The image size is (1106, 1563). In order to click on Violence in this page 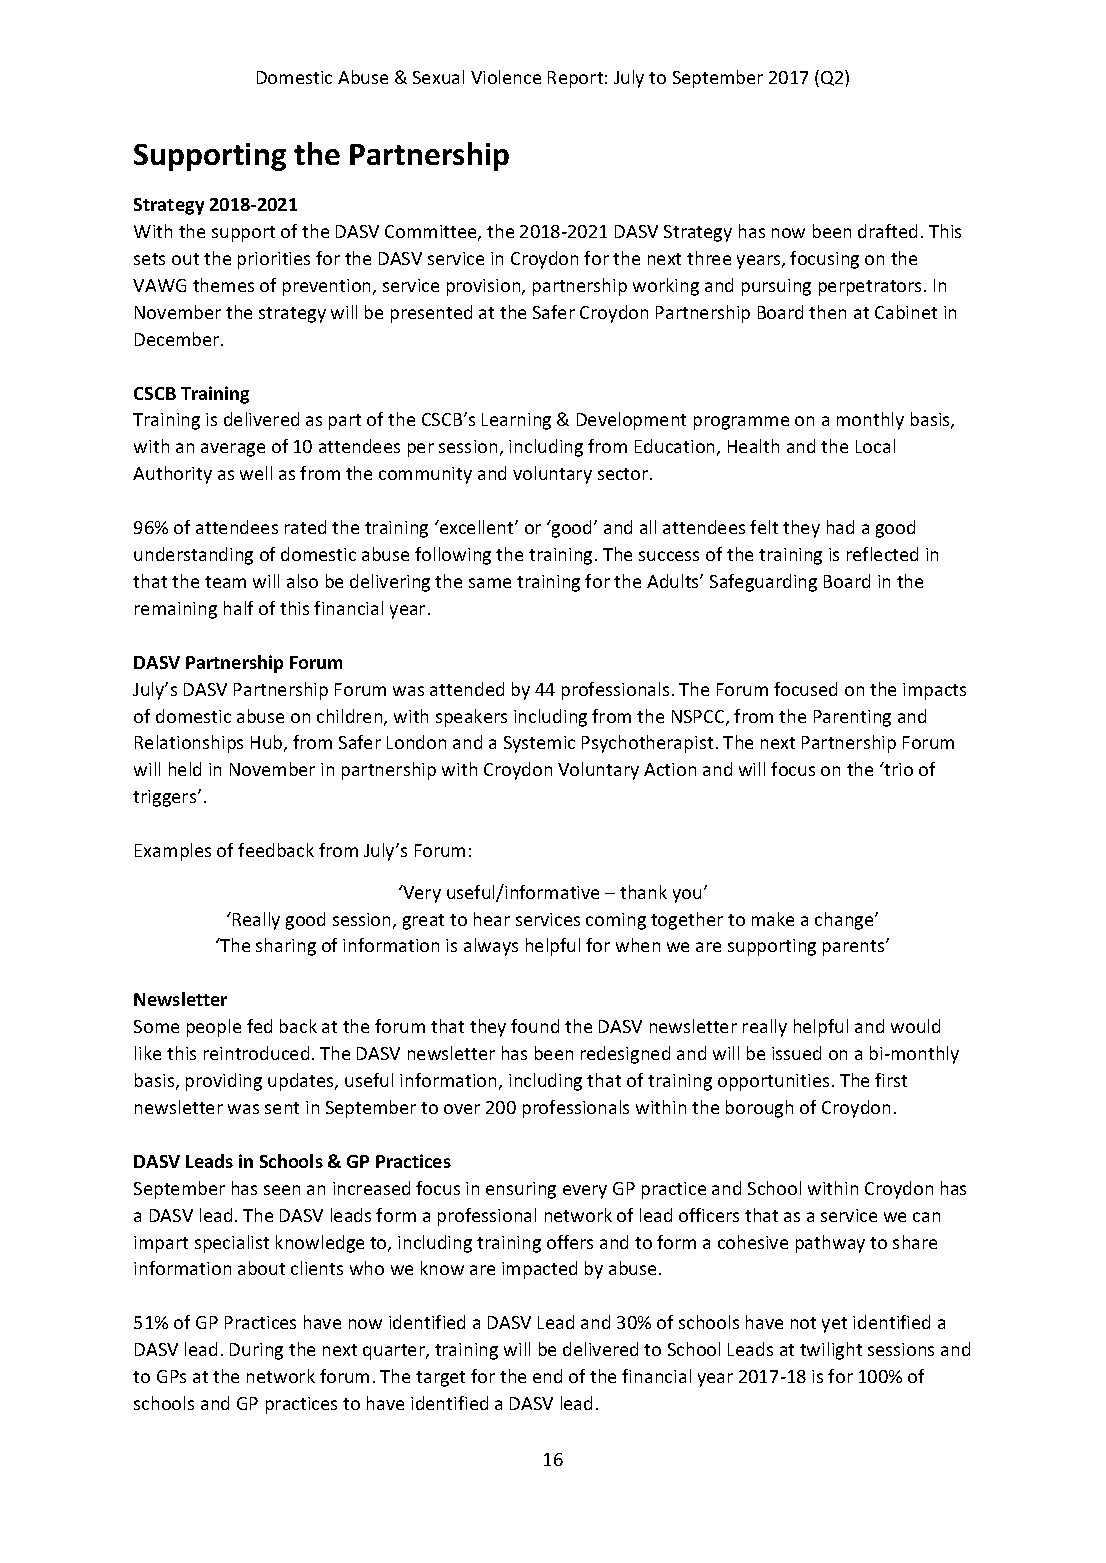, I will do `click(506, 77)`.
